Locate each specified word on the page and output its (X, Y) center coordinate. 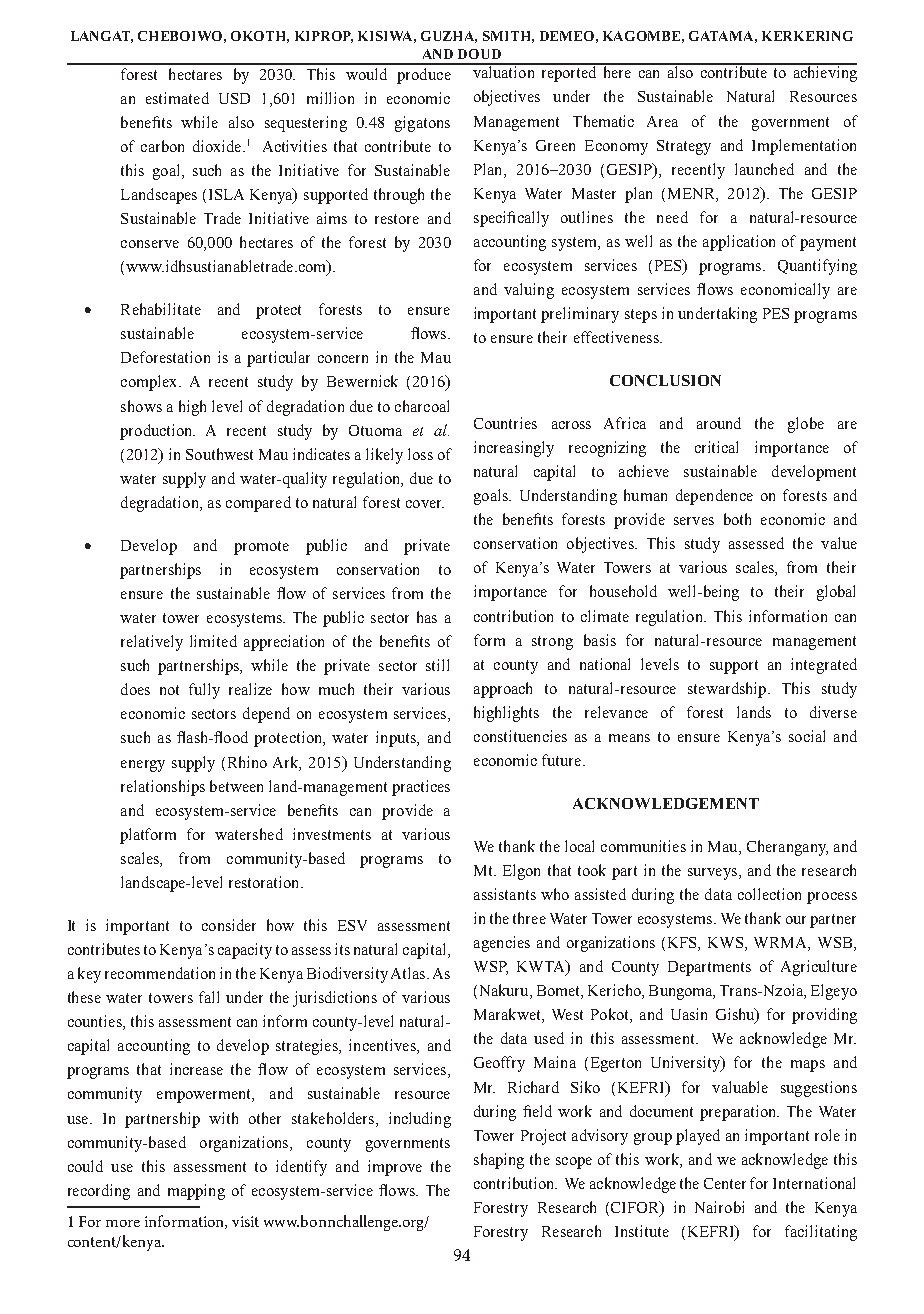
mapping (196, 1192)
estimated (177, 98)
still (437, 665)
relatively (152, 643)
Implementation (804, 147)
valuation (504, 71)
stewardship (728, 690)
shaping (499, 1161)
